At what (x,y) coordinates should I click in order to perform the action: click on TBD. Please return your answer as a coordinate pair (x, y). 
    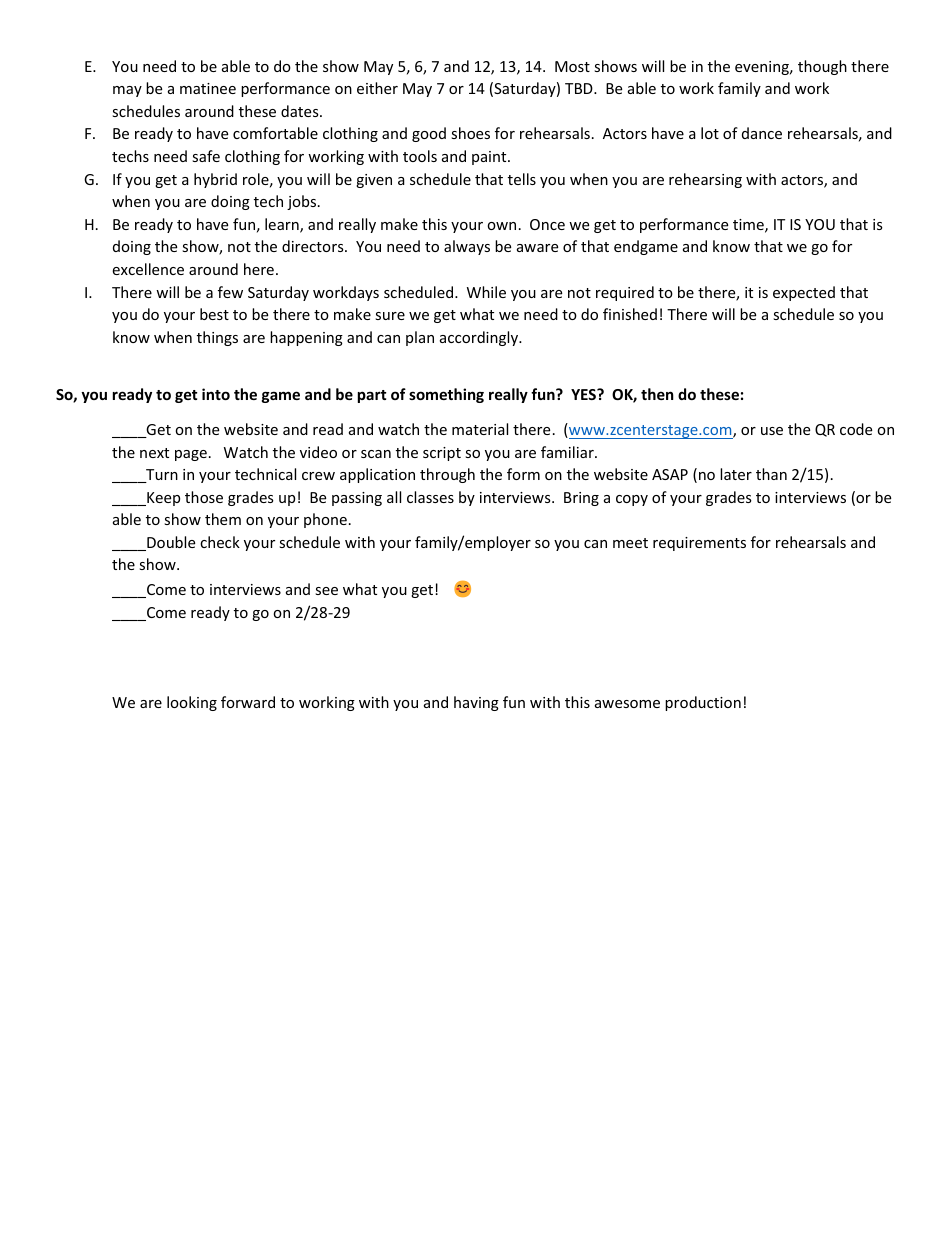
    Looking at the image, I should click on (580, 88).
